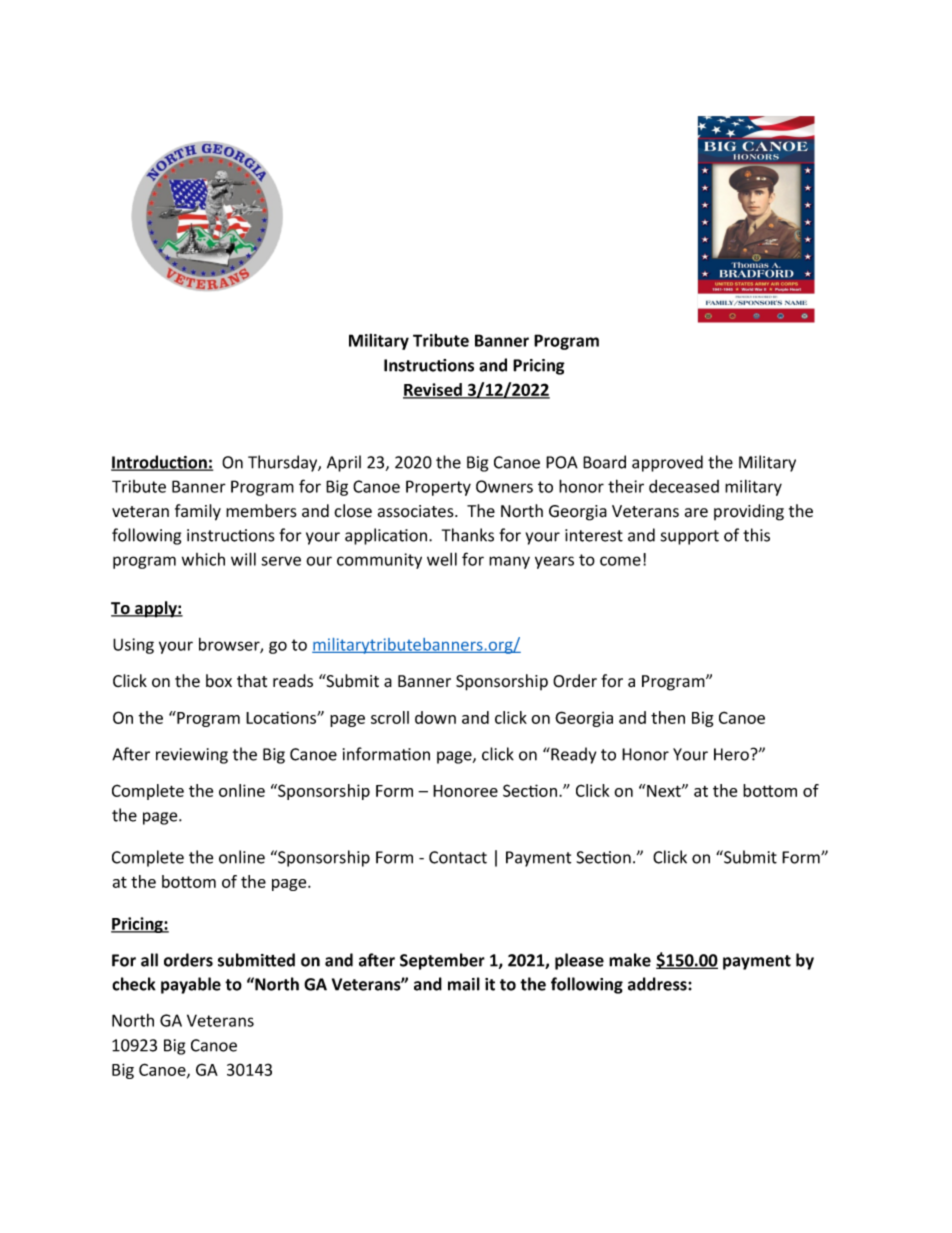  I want to click on all, so click(149, 960).
